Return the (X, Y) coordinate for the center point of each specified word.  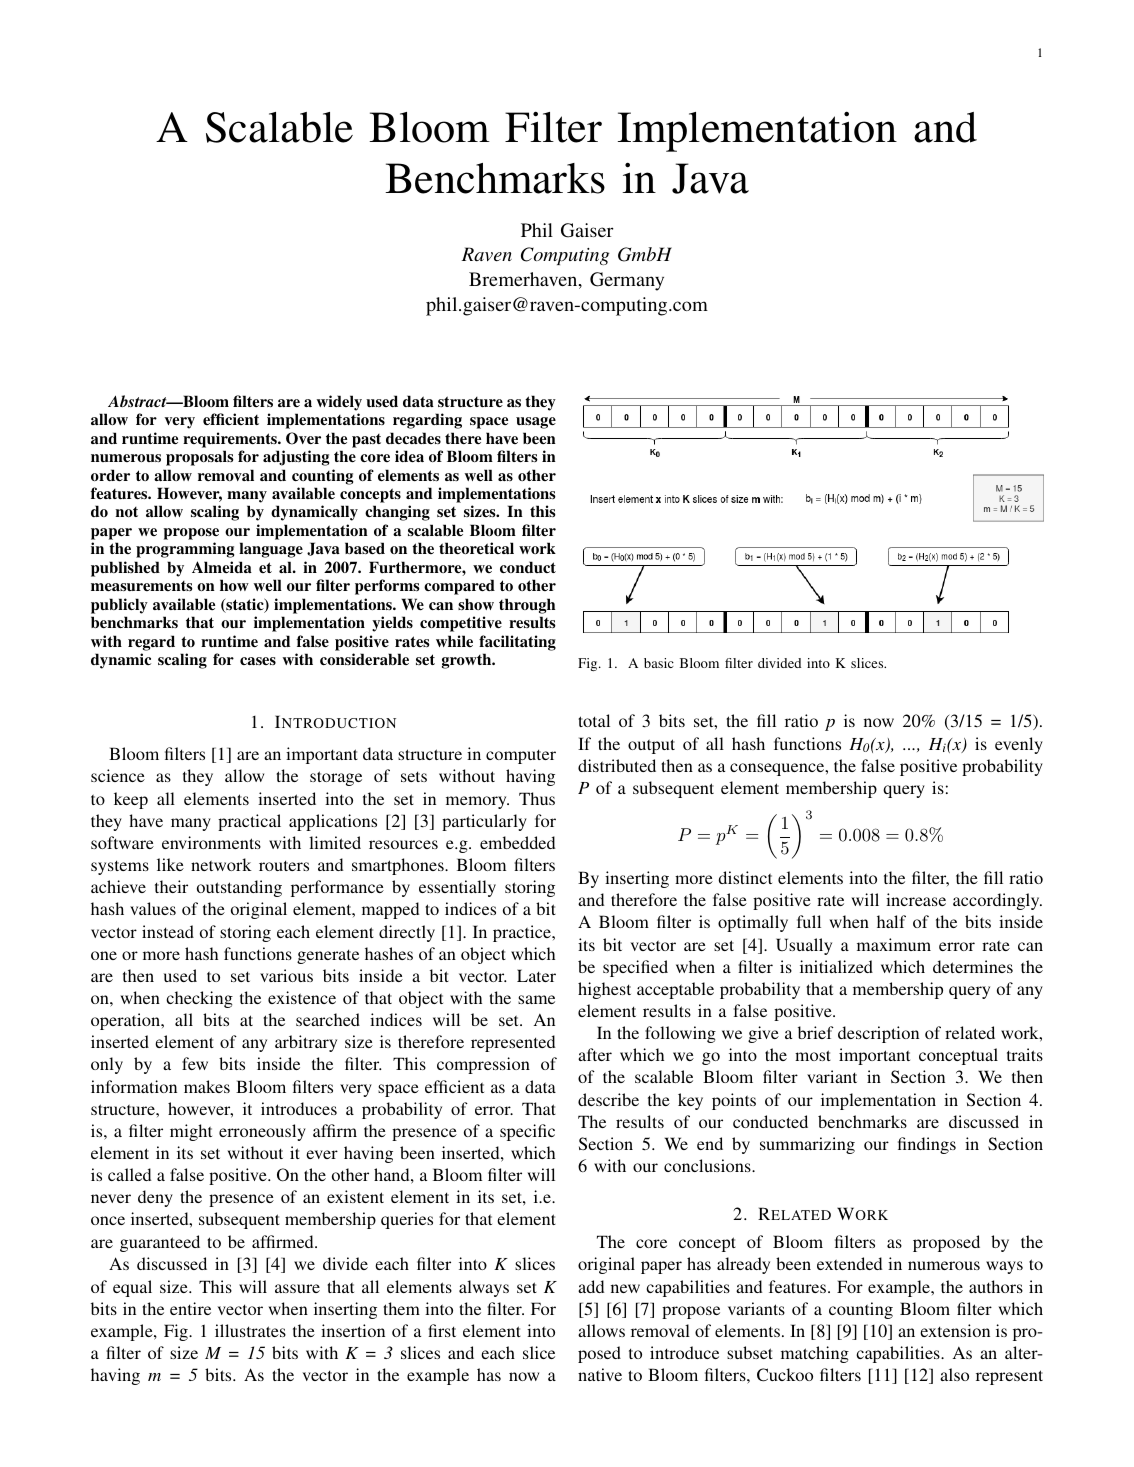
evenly (1019, 745)
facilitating (517, 643)
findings (927, 1145)
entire (190, 1308)
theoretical (476, 548)
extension (955, 1330)
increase (916, 899)
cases (258, 661)
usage (536, 423)
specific (527, 1132)
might (191, 1132)
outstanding (239, 888)
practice (523, 933)
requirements (231, 440)
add (591, 1286)
